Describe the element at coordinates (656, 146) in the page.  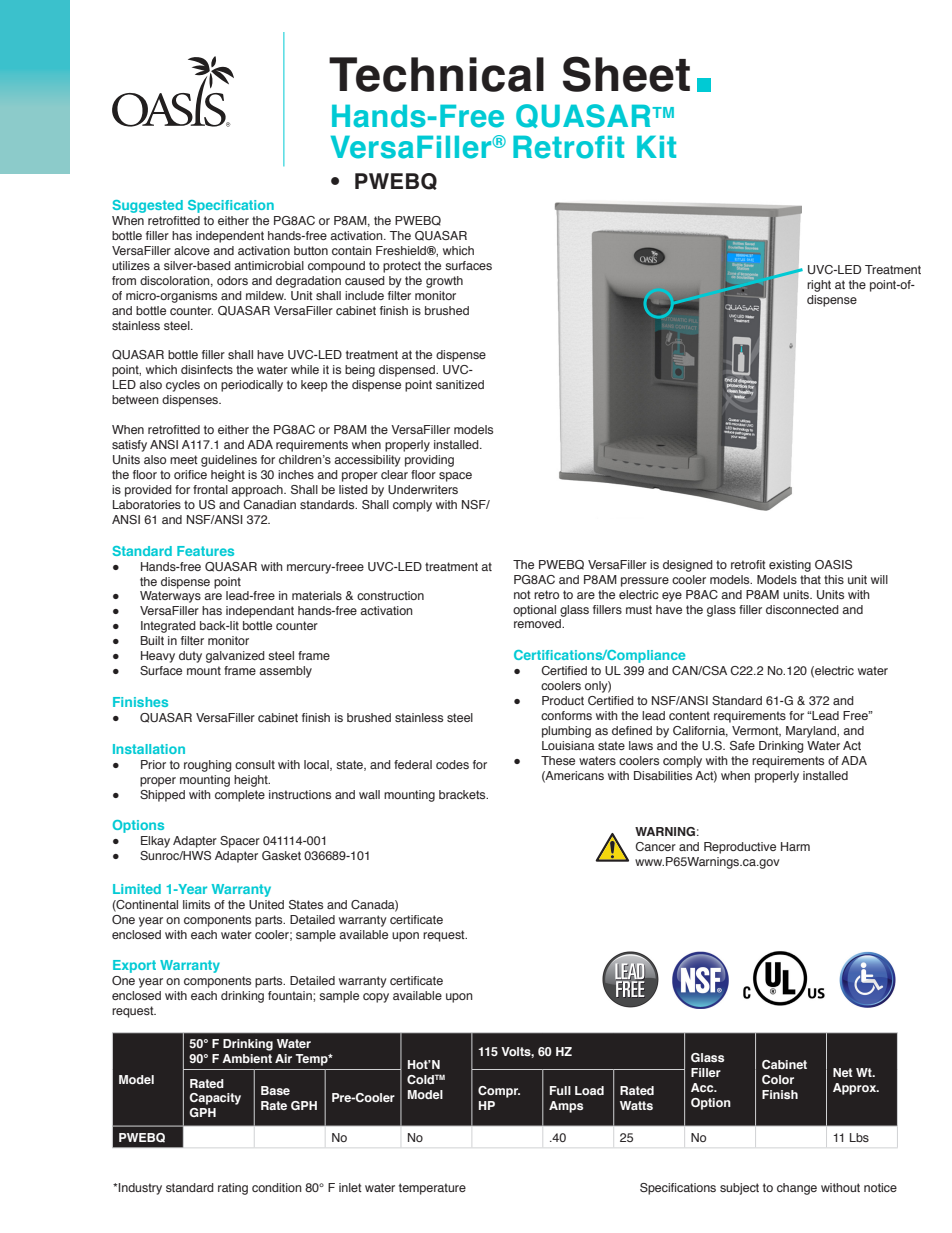
I see `Kit` at that location.
